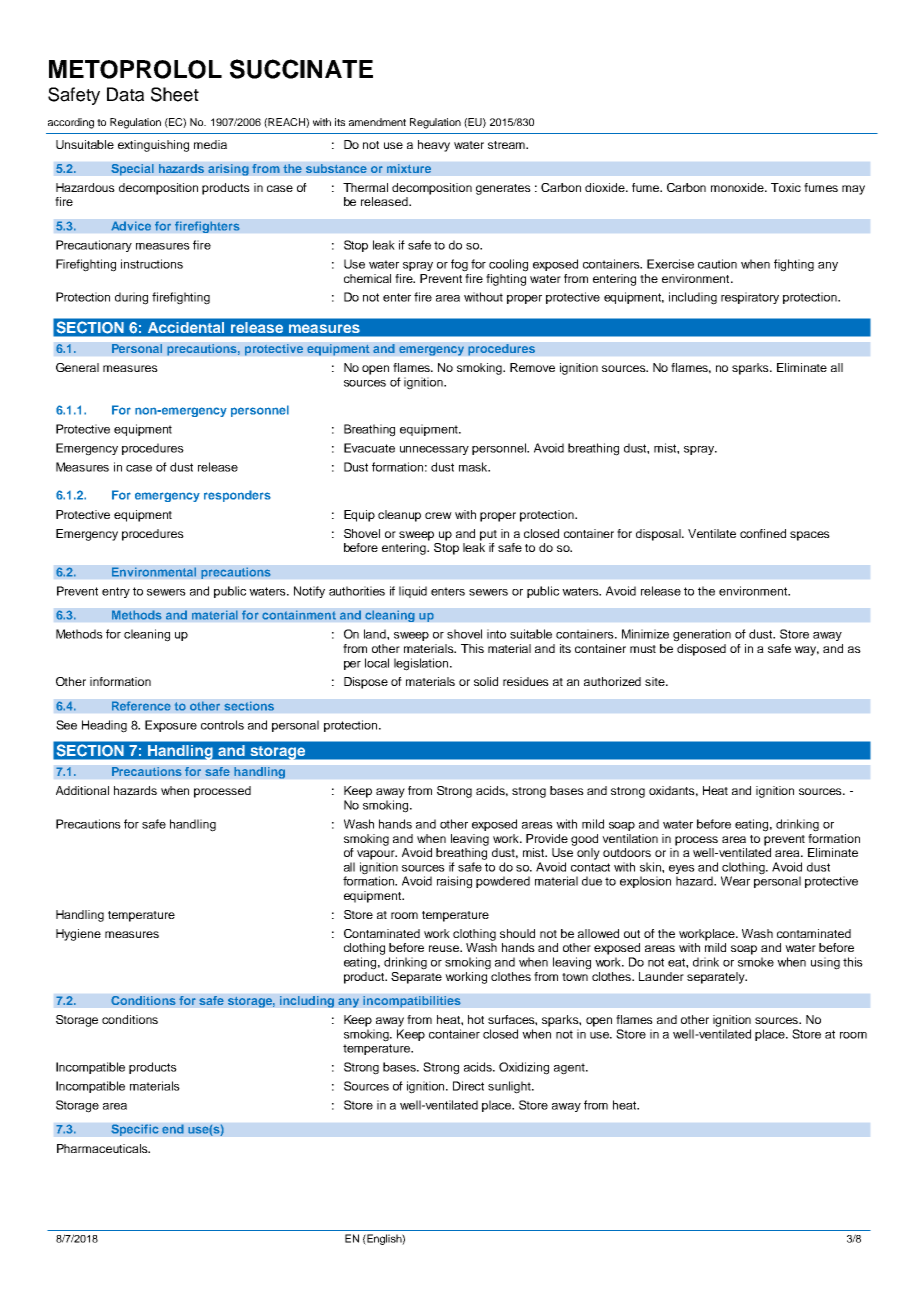 Image resolution: width=924 pixels, height=1308 pixels. I want to click on generation, so click(702, 635).
